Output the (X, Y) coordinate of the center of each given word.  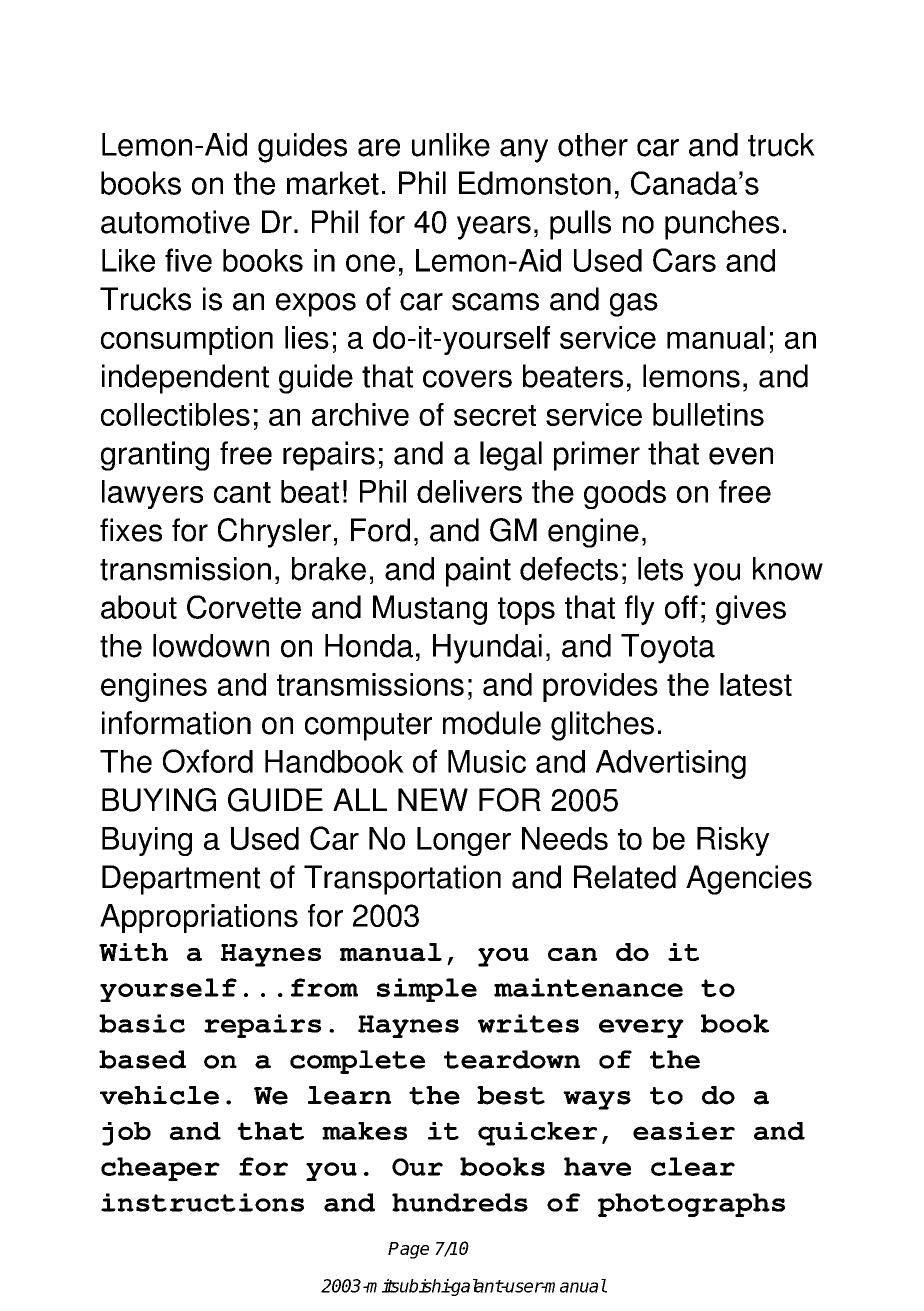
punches (722, 225)
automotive (175, 222)
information (176, 723)
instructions (202, 1202)
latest (756, 684)
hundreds (460, 1202)
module (492, 723)
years (494, 228)
